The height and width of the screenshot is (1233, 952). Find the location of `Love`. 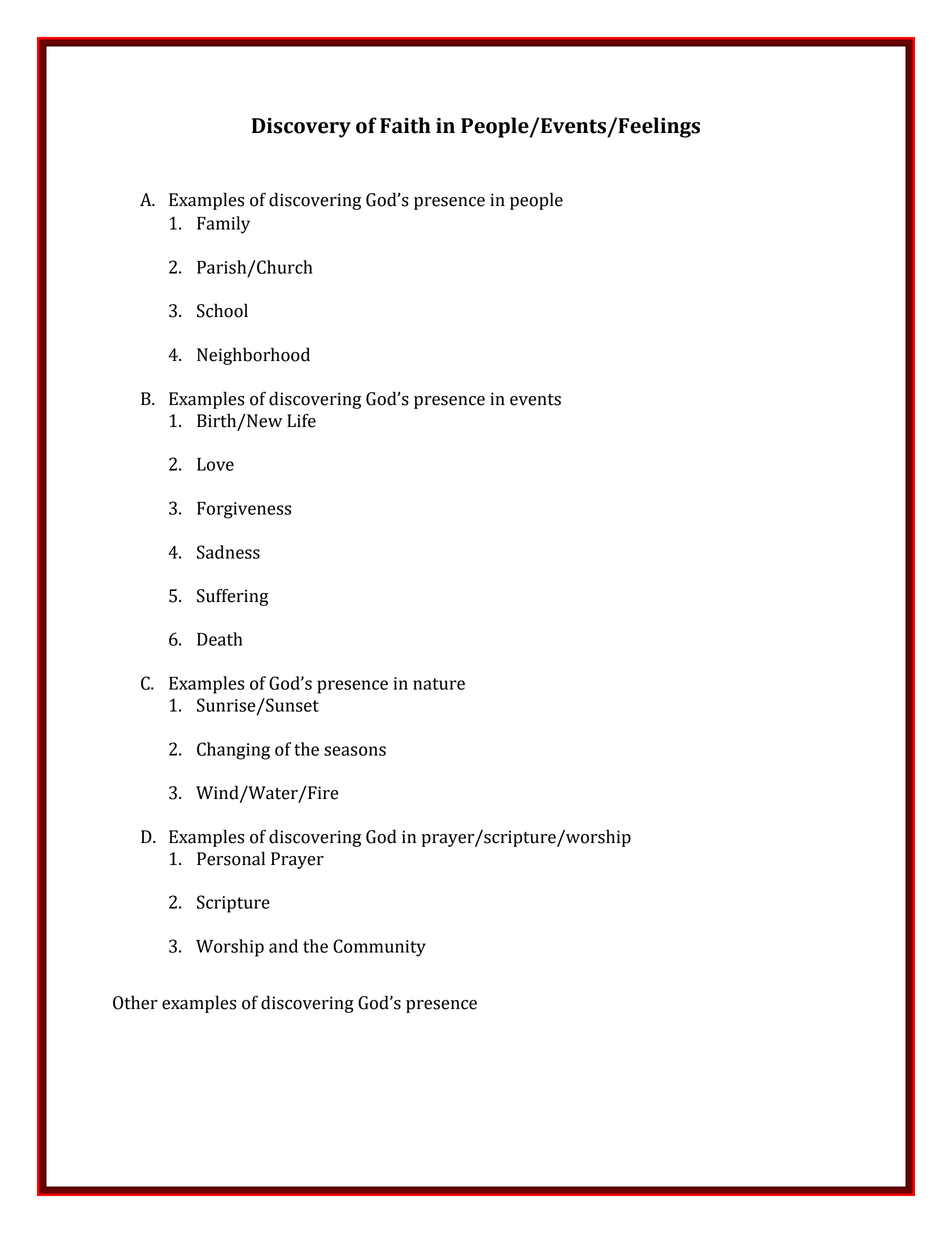

Love is located at coordinates (215, 464).
